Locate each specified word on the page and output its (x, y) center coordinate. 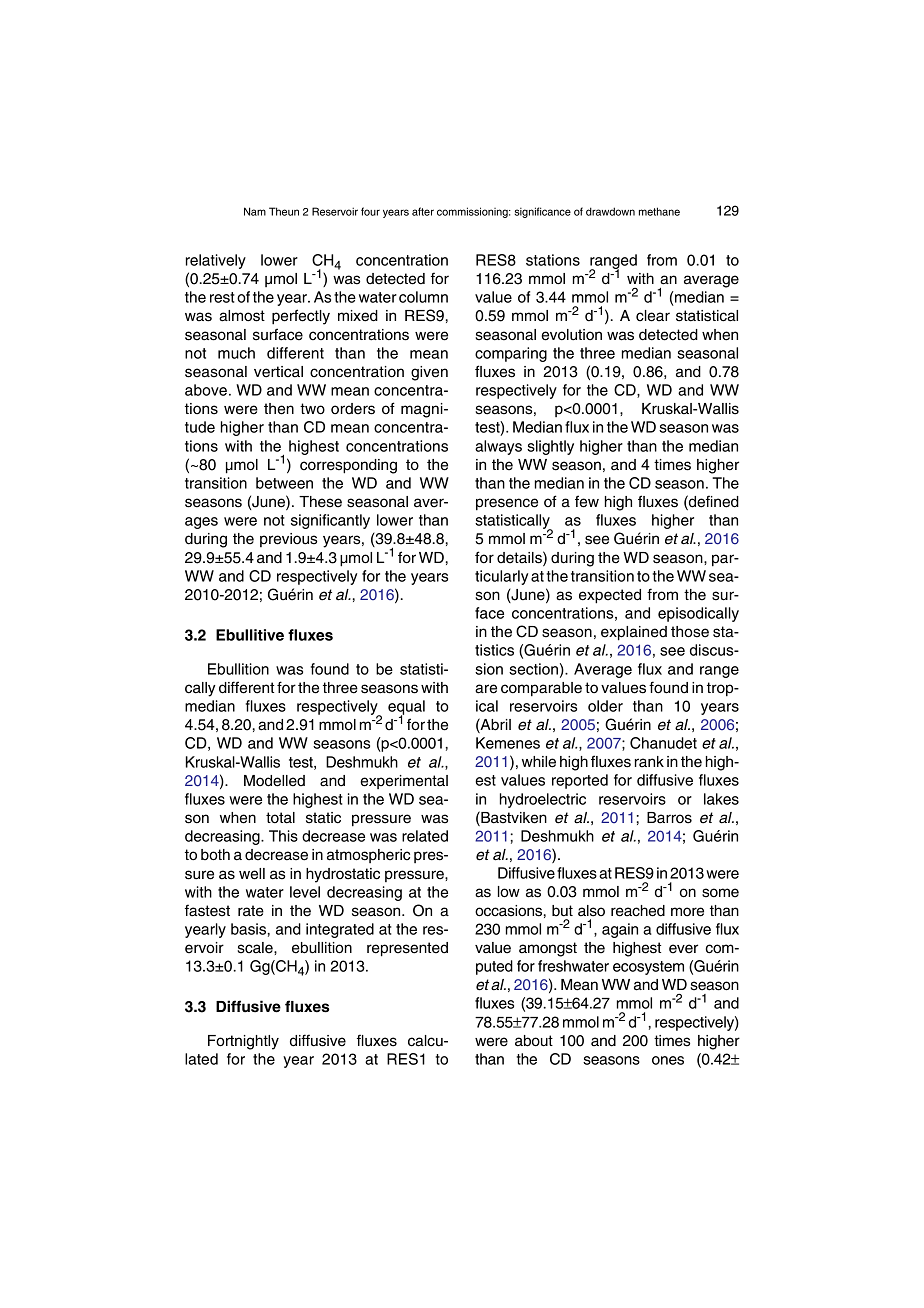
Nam (255, 211)
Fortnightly (243, 1042)
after (423, 211)
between (284, 483)
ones (668, 1060)
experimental (404, 782)
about (534, 1041)
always (498, 447)
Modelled (274, 781)
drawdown (610, 211)
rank (649, 762)
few (587, 501)
